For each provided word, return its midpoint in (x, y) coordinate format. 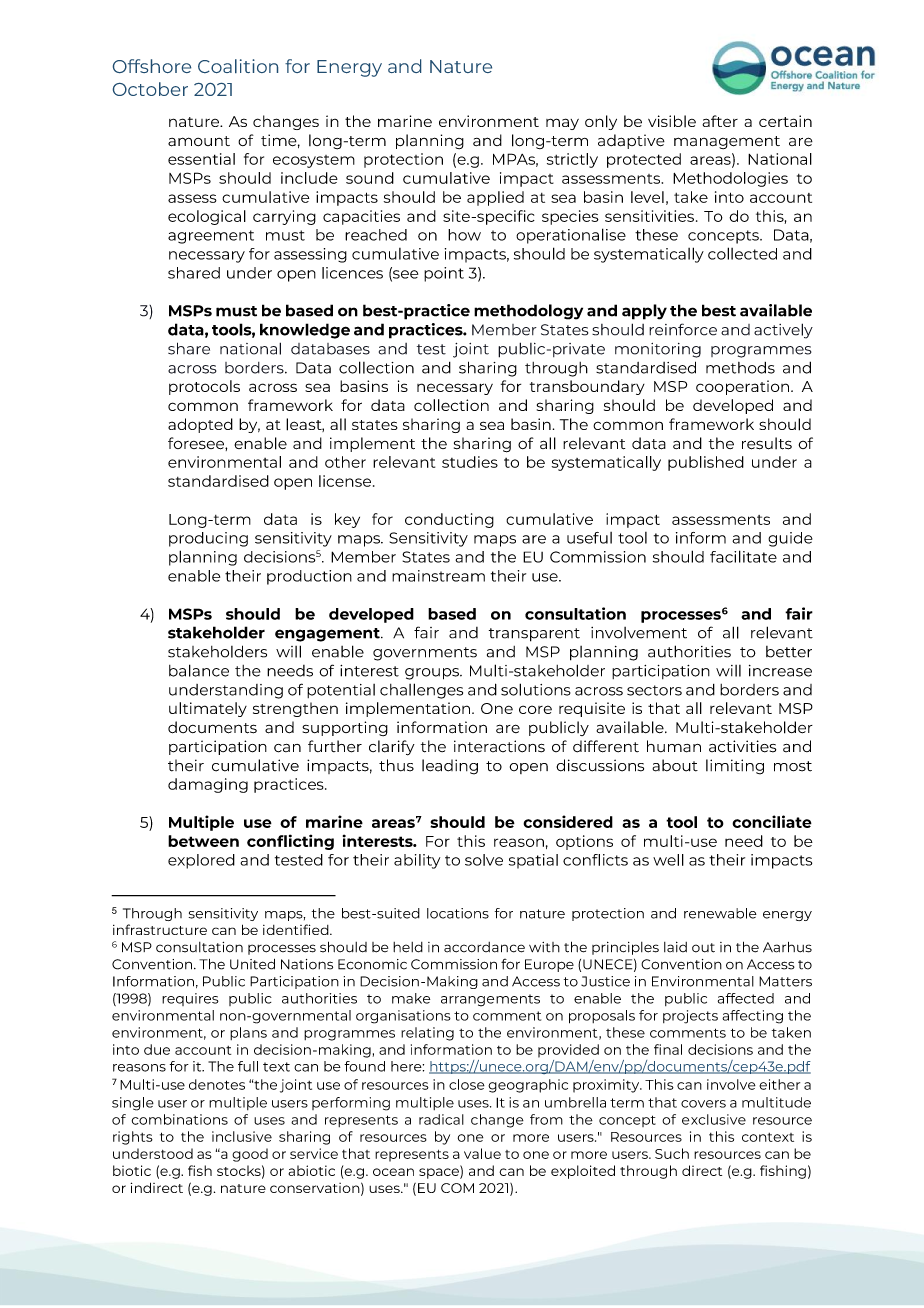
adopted (200, 425)
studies (470, 462)
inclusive (242, 1136)
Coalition (238, 66)
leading (450, 767)
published (706, 463)
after (720, 121)
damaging (208, 785)
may (562, 124)
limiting (735, 767)
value (482, 1153)
